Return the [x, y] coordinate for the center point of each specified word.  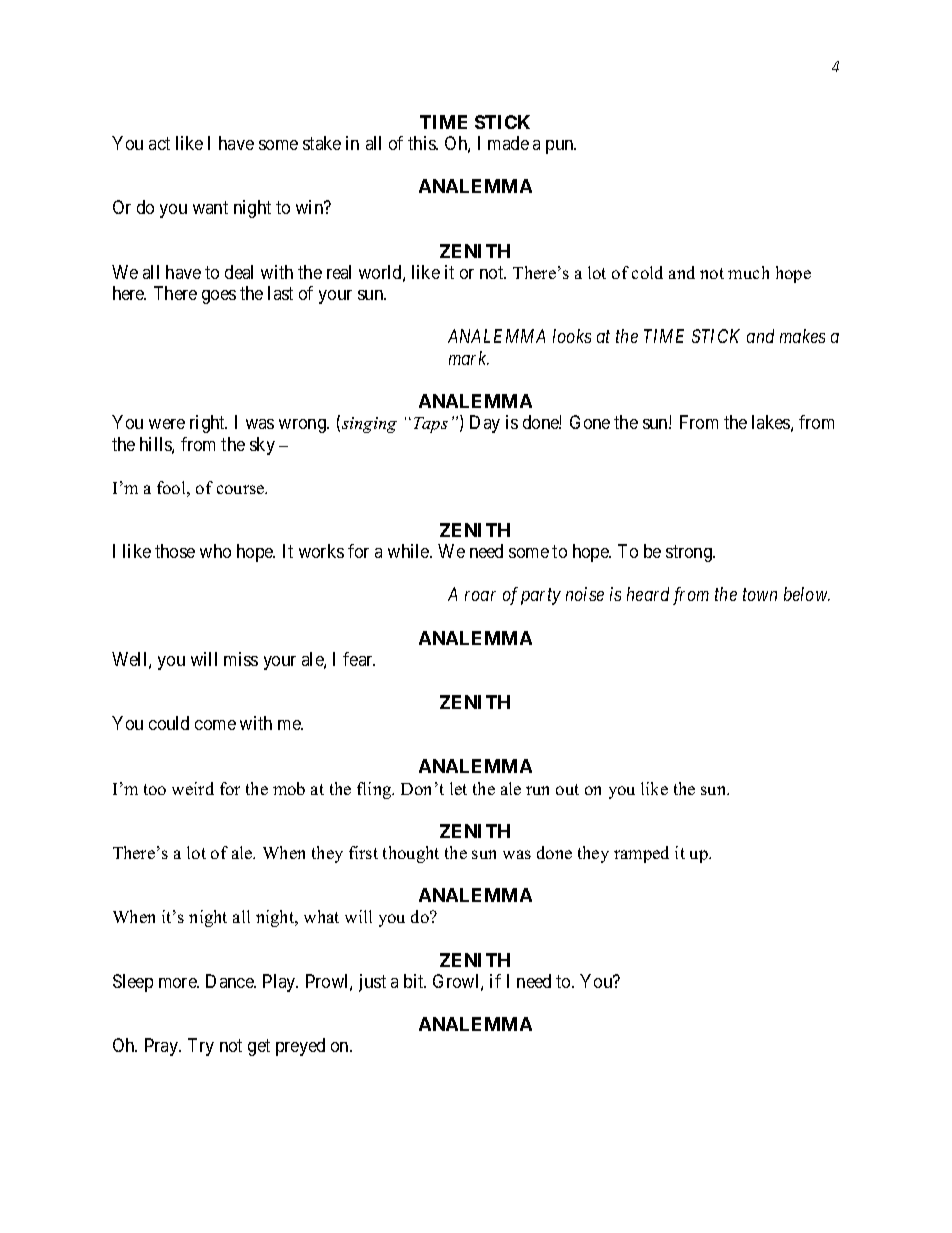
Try [201, 1047]
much [748, 272]
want [210, 208]
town [760, 595]
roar [480, 596]
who [215, 551]
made [508, 143]
